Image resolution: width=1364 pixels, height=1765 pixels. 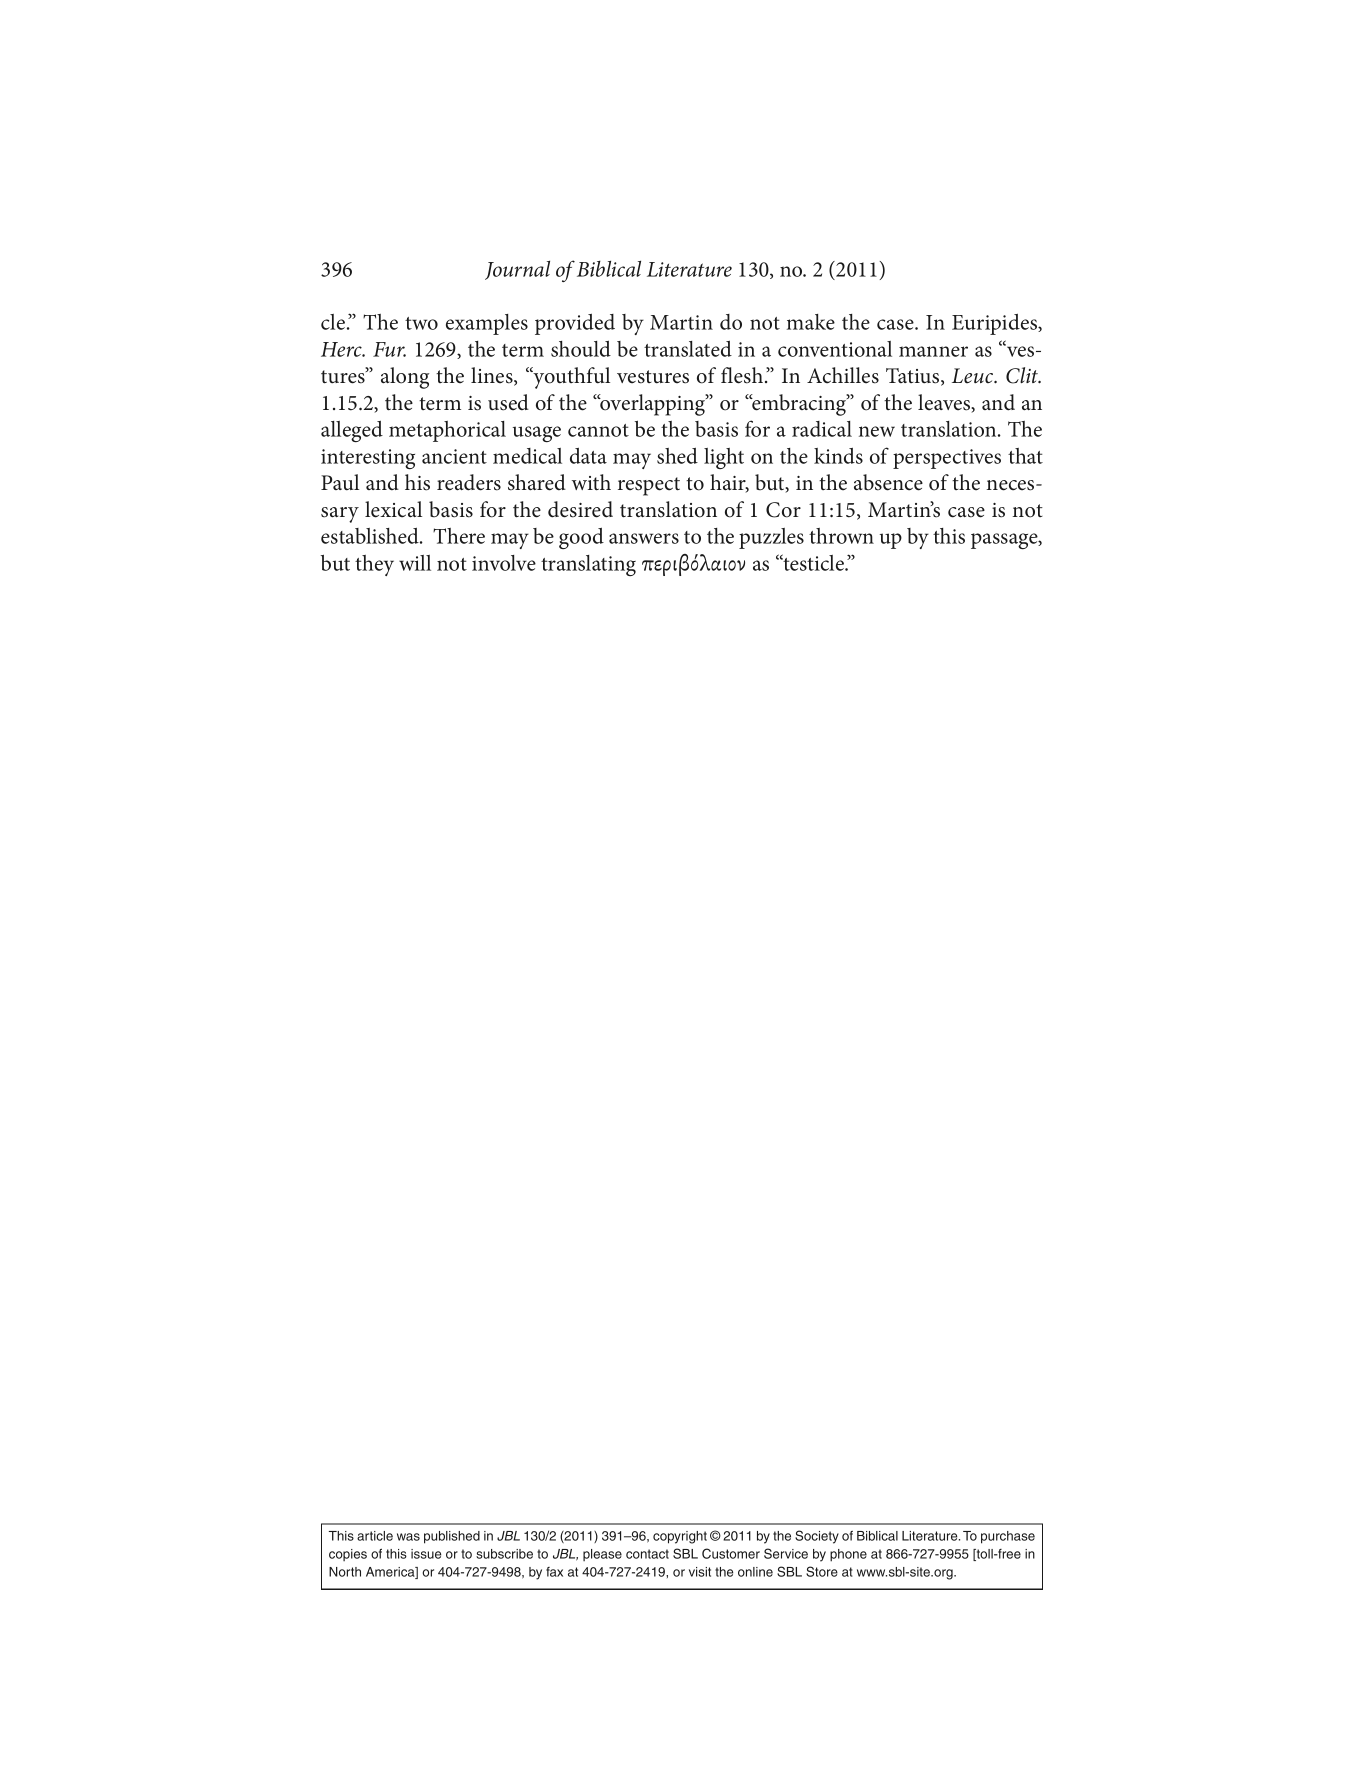 What do you see at coordinates (680, 1537) in the screenshot?
I see `copyright` at bounding box center [680, 1537].
